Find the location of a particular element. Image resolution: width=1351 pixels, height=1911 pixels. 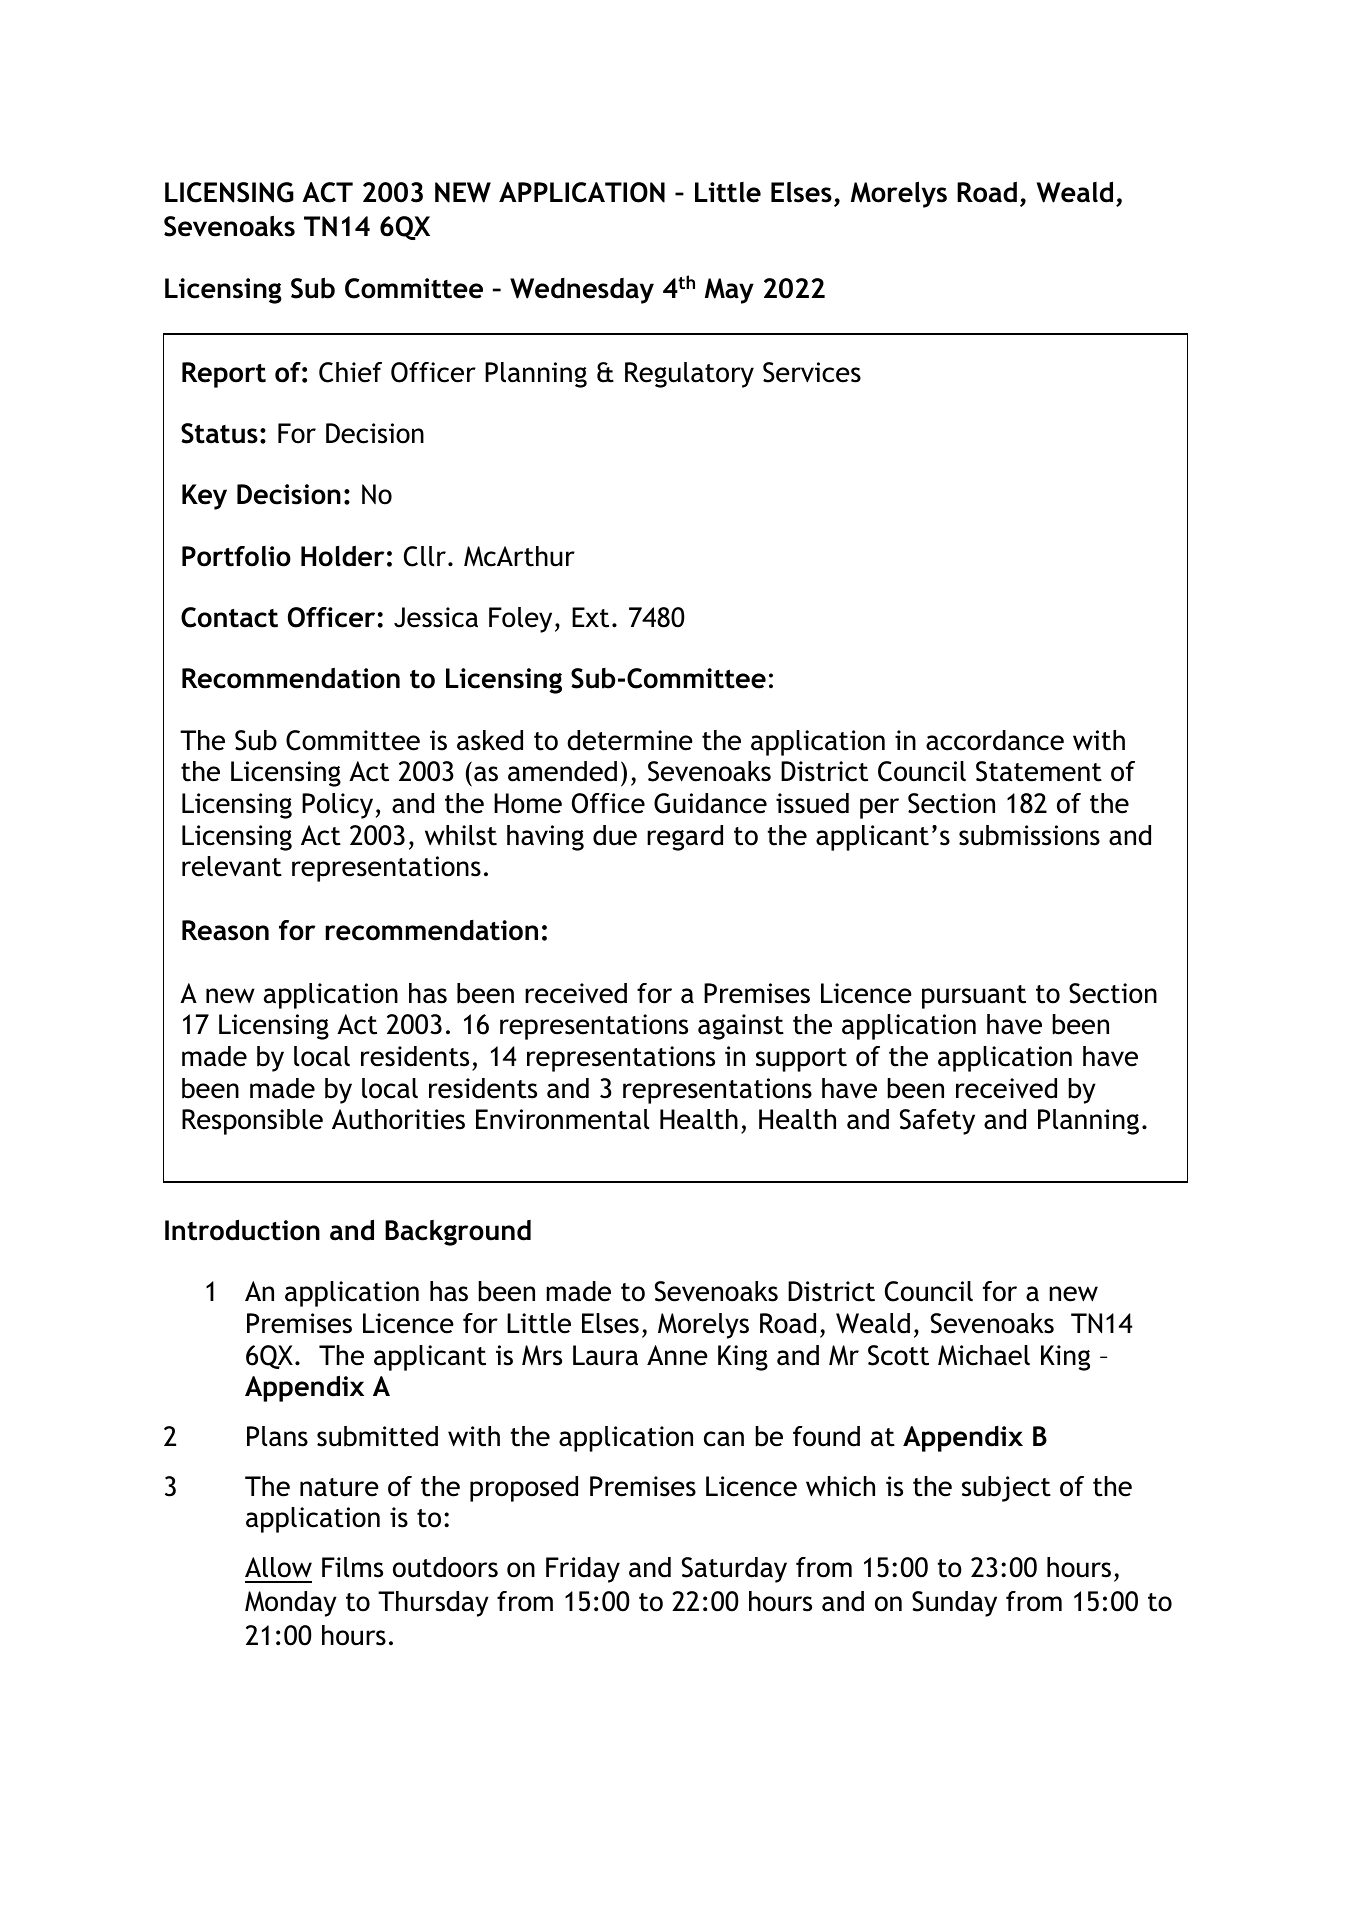

Policy is located at coordinates (337, 806).
